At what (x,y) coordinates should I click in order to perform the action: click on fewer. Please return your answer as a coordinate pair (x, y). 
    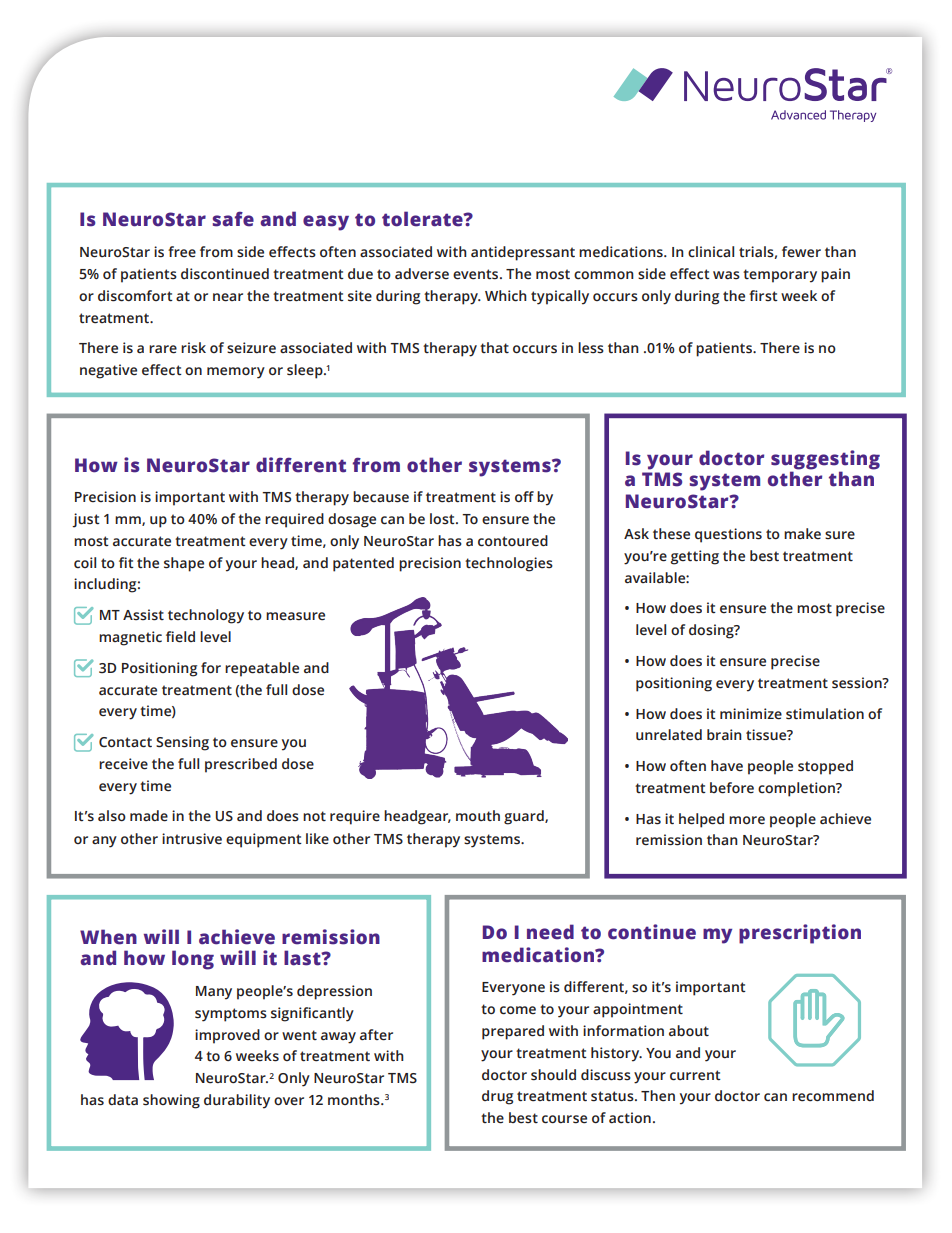
    Looking at the image, I should click on (801, 252).
